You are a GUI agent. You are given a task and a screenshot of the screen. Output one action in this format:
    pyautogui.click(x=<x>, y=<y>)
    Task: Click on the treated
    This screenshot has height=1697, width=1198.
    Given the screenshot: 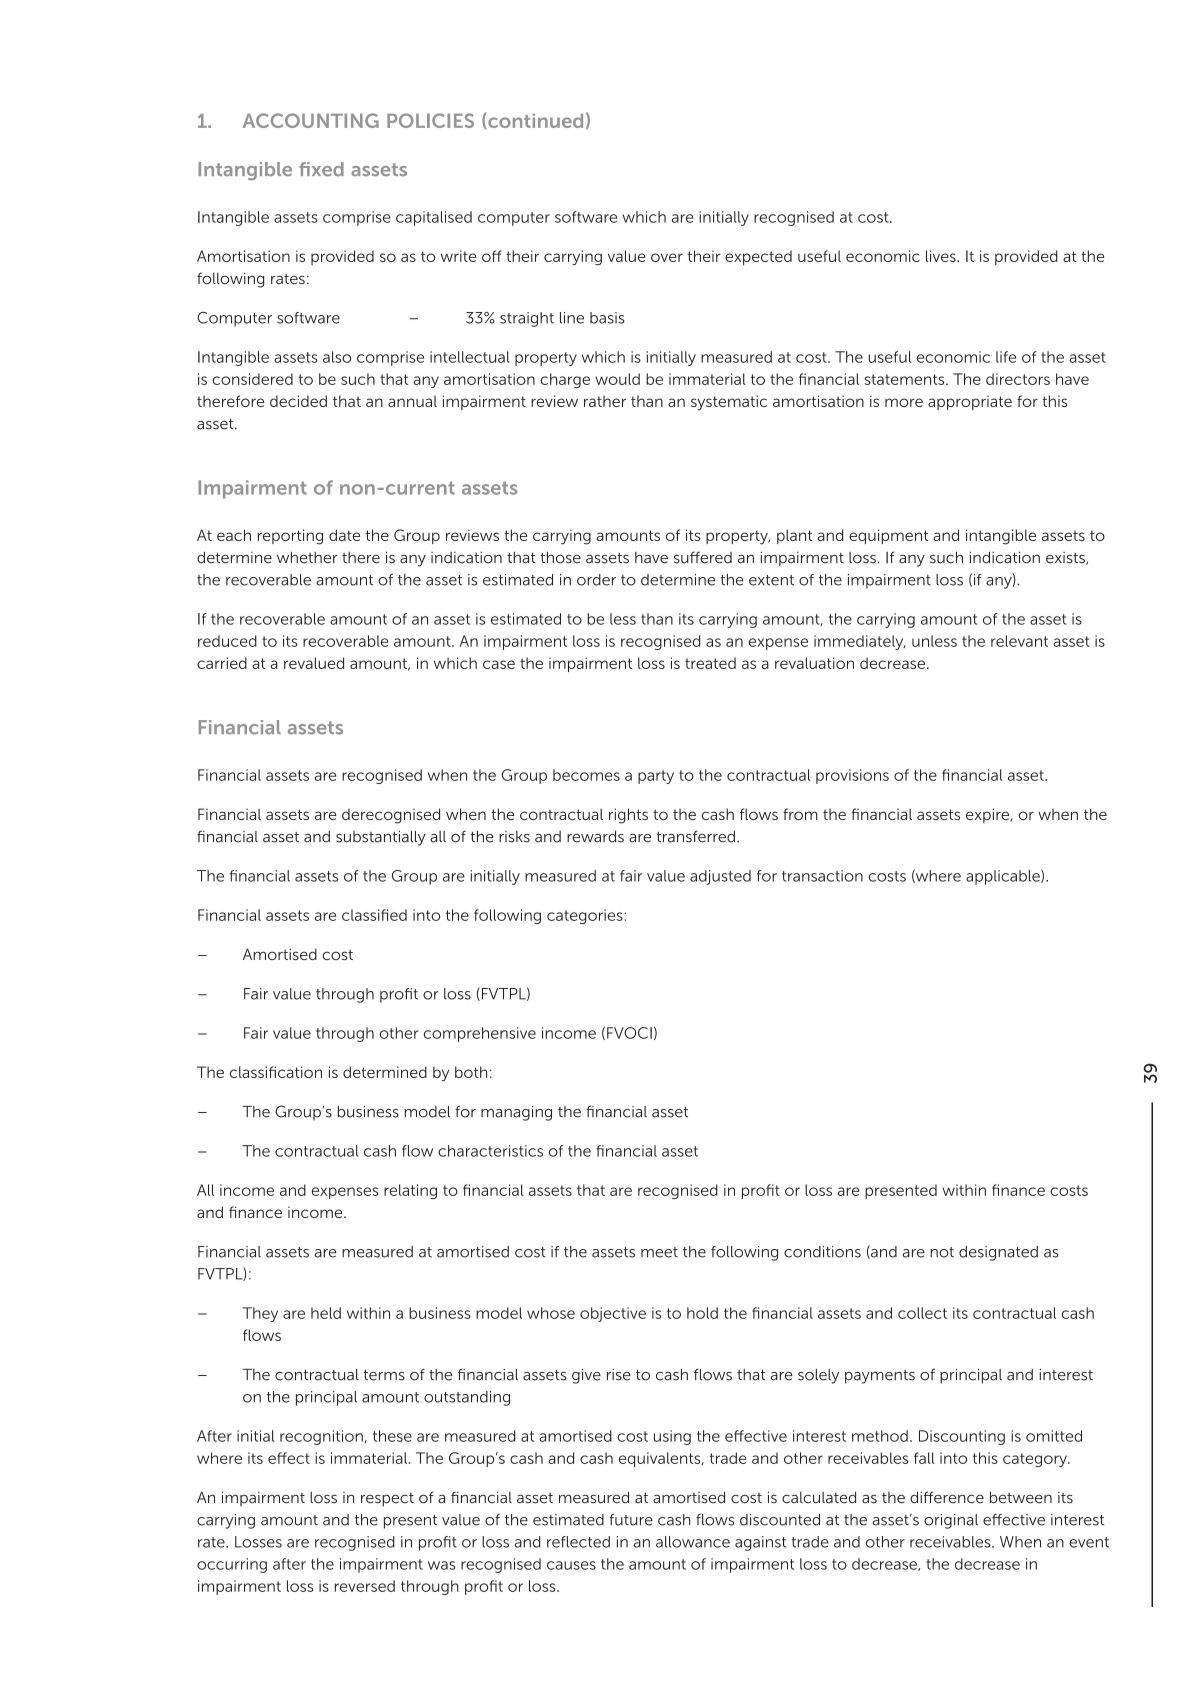 What is the action you would take?
    pyautogui.click(x=710, y=663)
